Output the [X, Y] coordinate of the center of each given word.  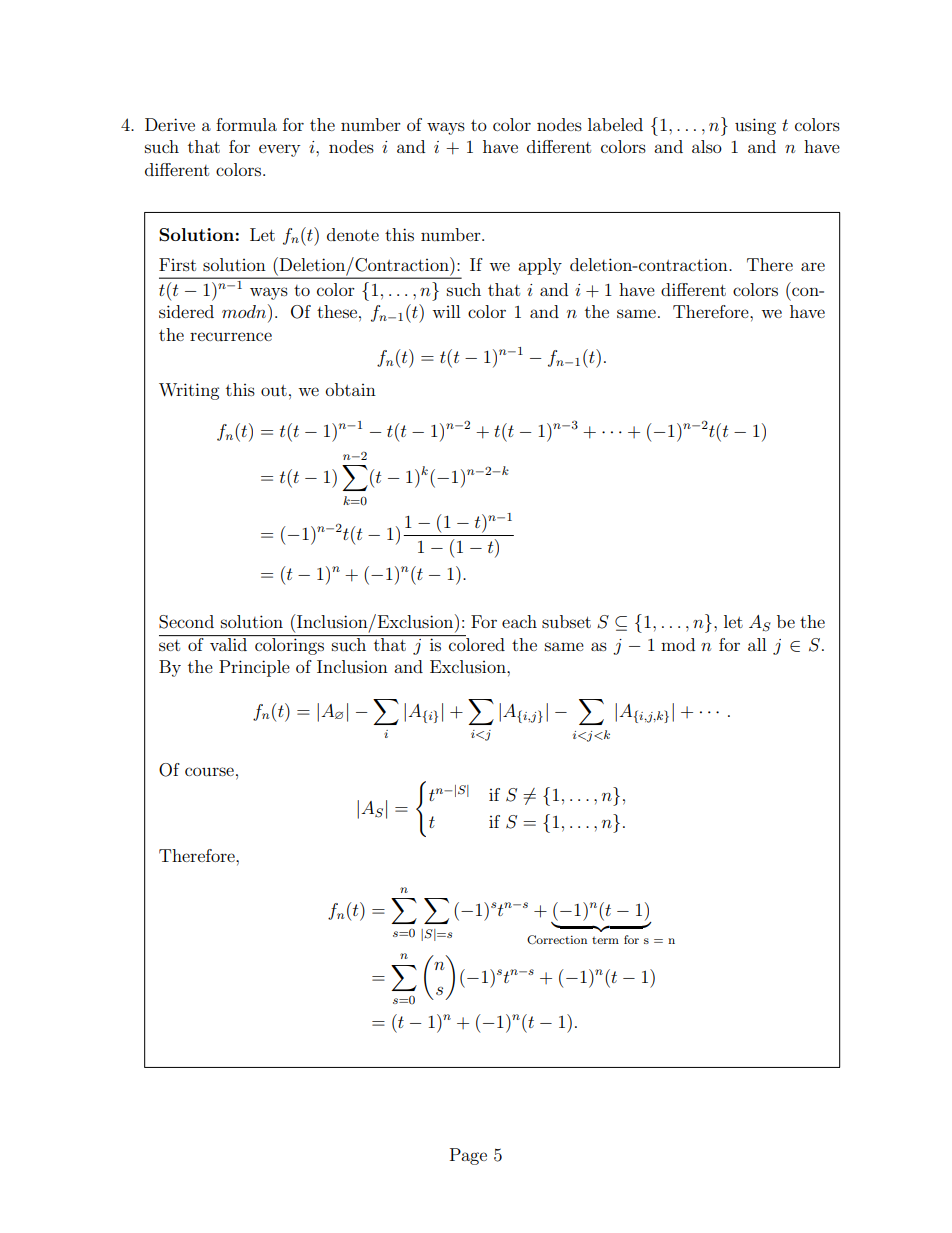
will [446, 311]
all [757, 644]
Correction [557, 940]
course [209, 771]
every [279, 150]
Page [468, 1156]
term [605, 940]
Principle [254, 668]
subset [566, 621]
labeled [615, 124]
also [707, 146]
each [519, 621]
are [813, 266]
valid [229, 643]
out [274, 390]
